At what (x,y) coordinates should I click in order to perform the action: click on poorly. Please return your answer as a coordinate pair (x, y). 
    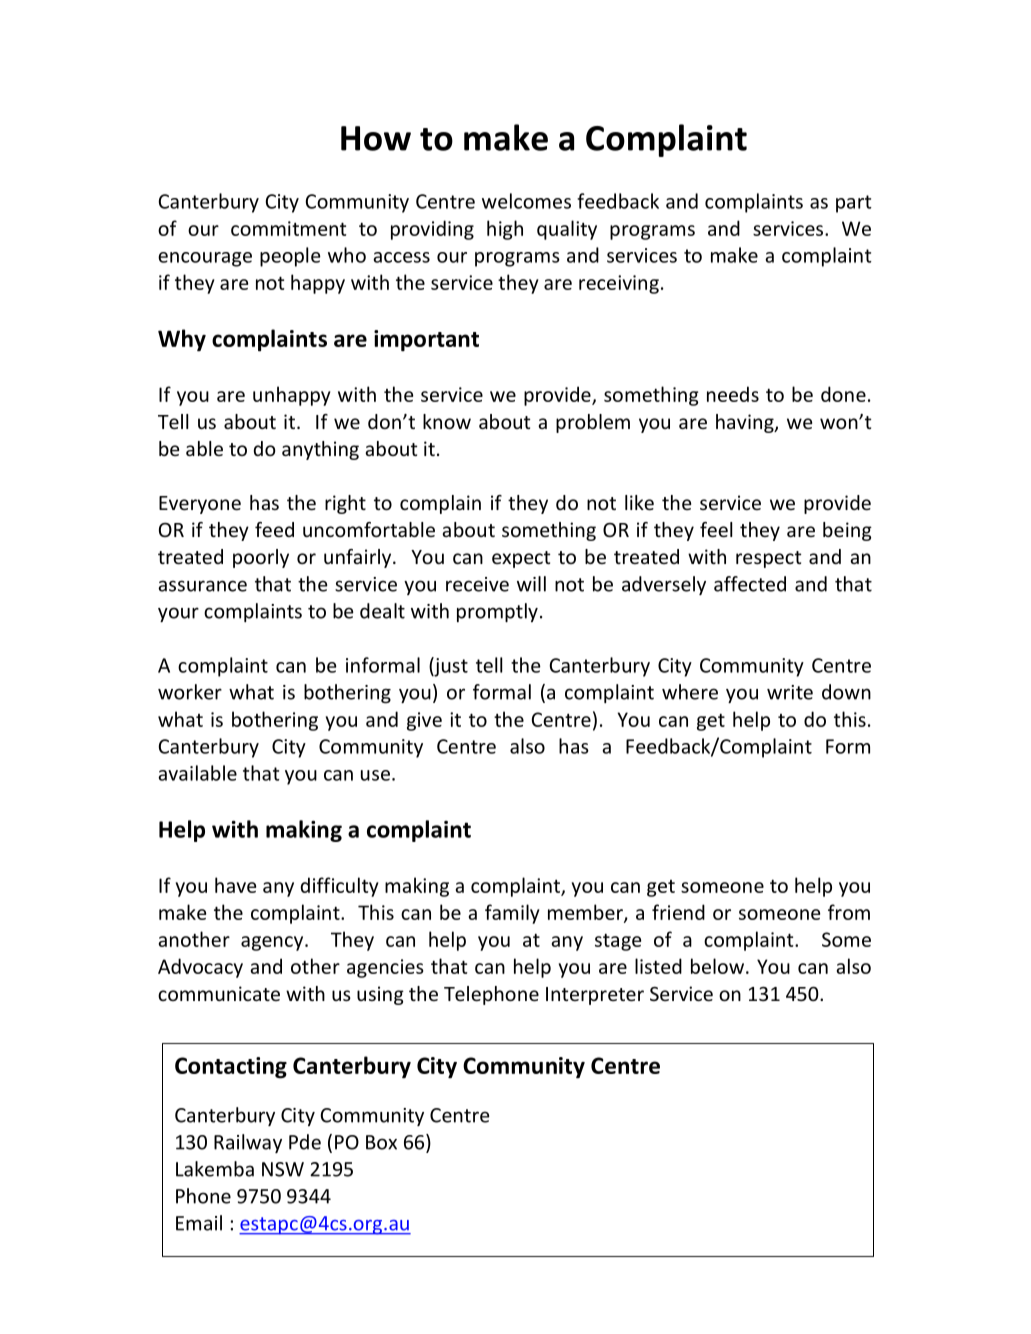
    Looking at the image, I should click on (261, 558).
